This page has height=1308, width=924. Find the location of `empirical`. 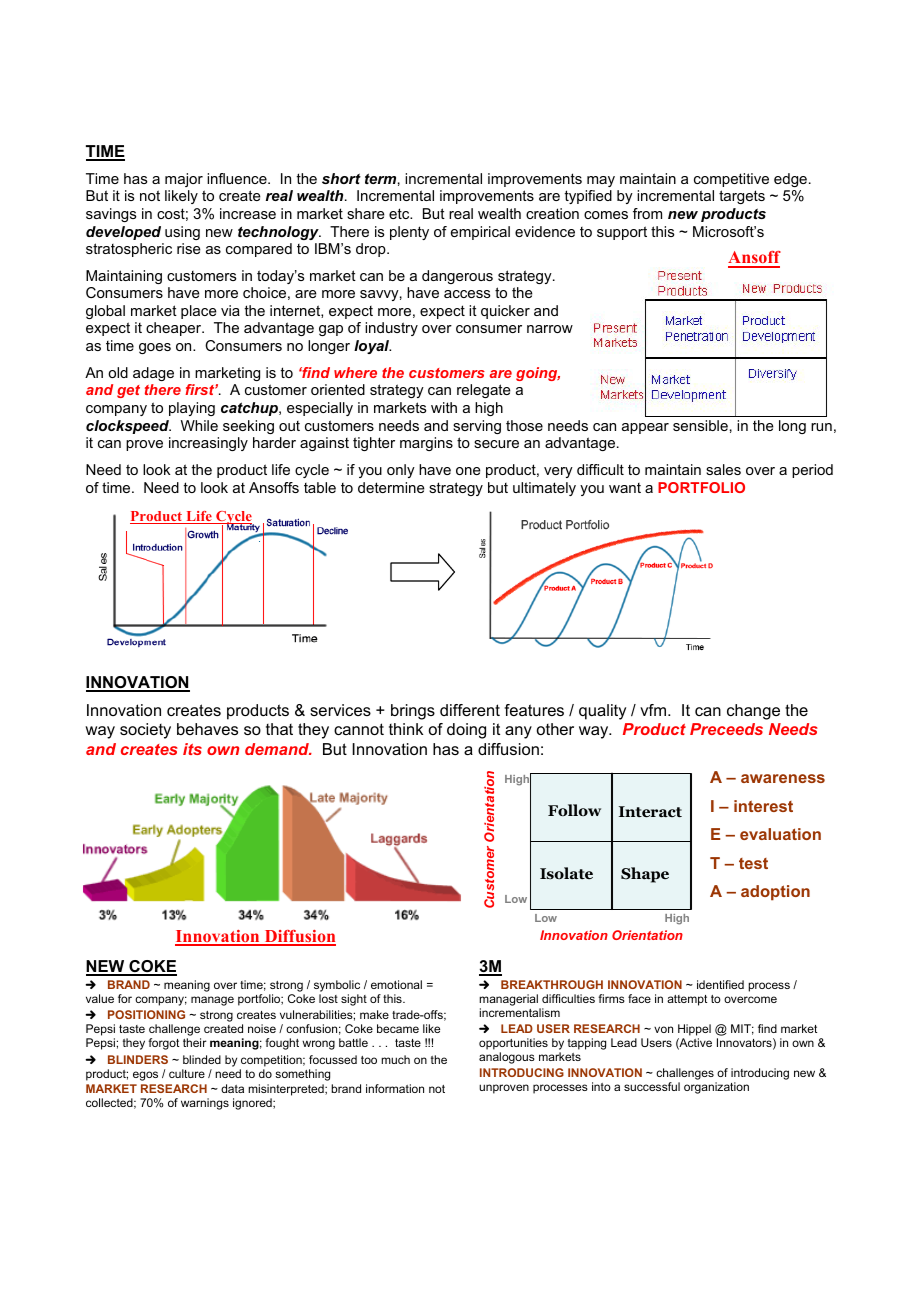

empirical is located at coordinates (480, 233).
